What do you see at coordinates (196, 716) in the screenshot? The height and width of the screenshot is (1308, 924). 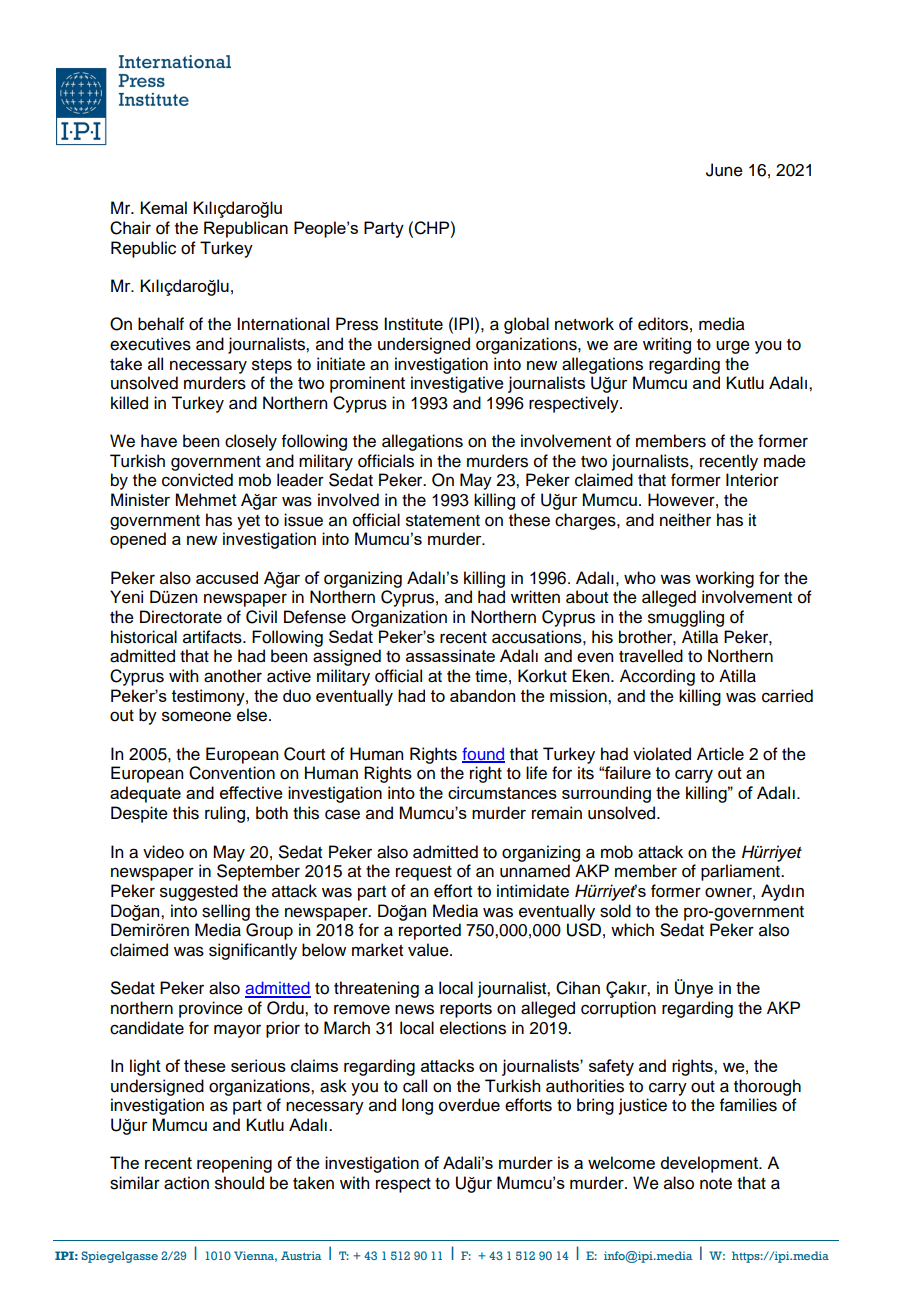 I see `someone` at bounding box center [196, 716].
